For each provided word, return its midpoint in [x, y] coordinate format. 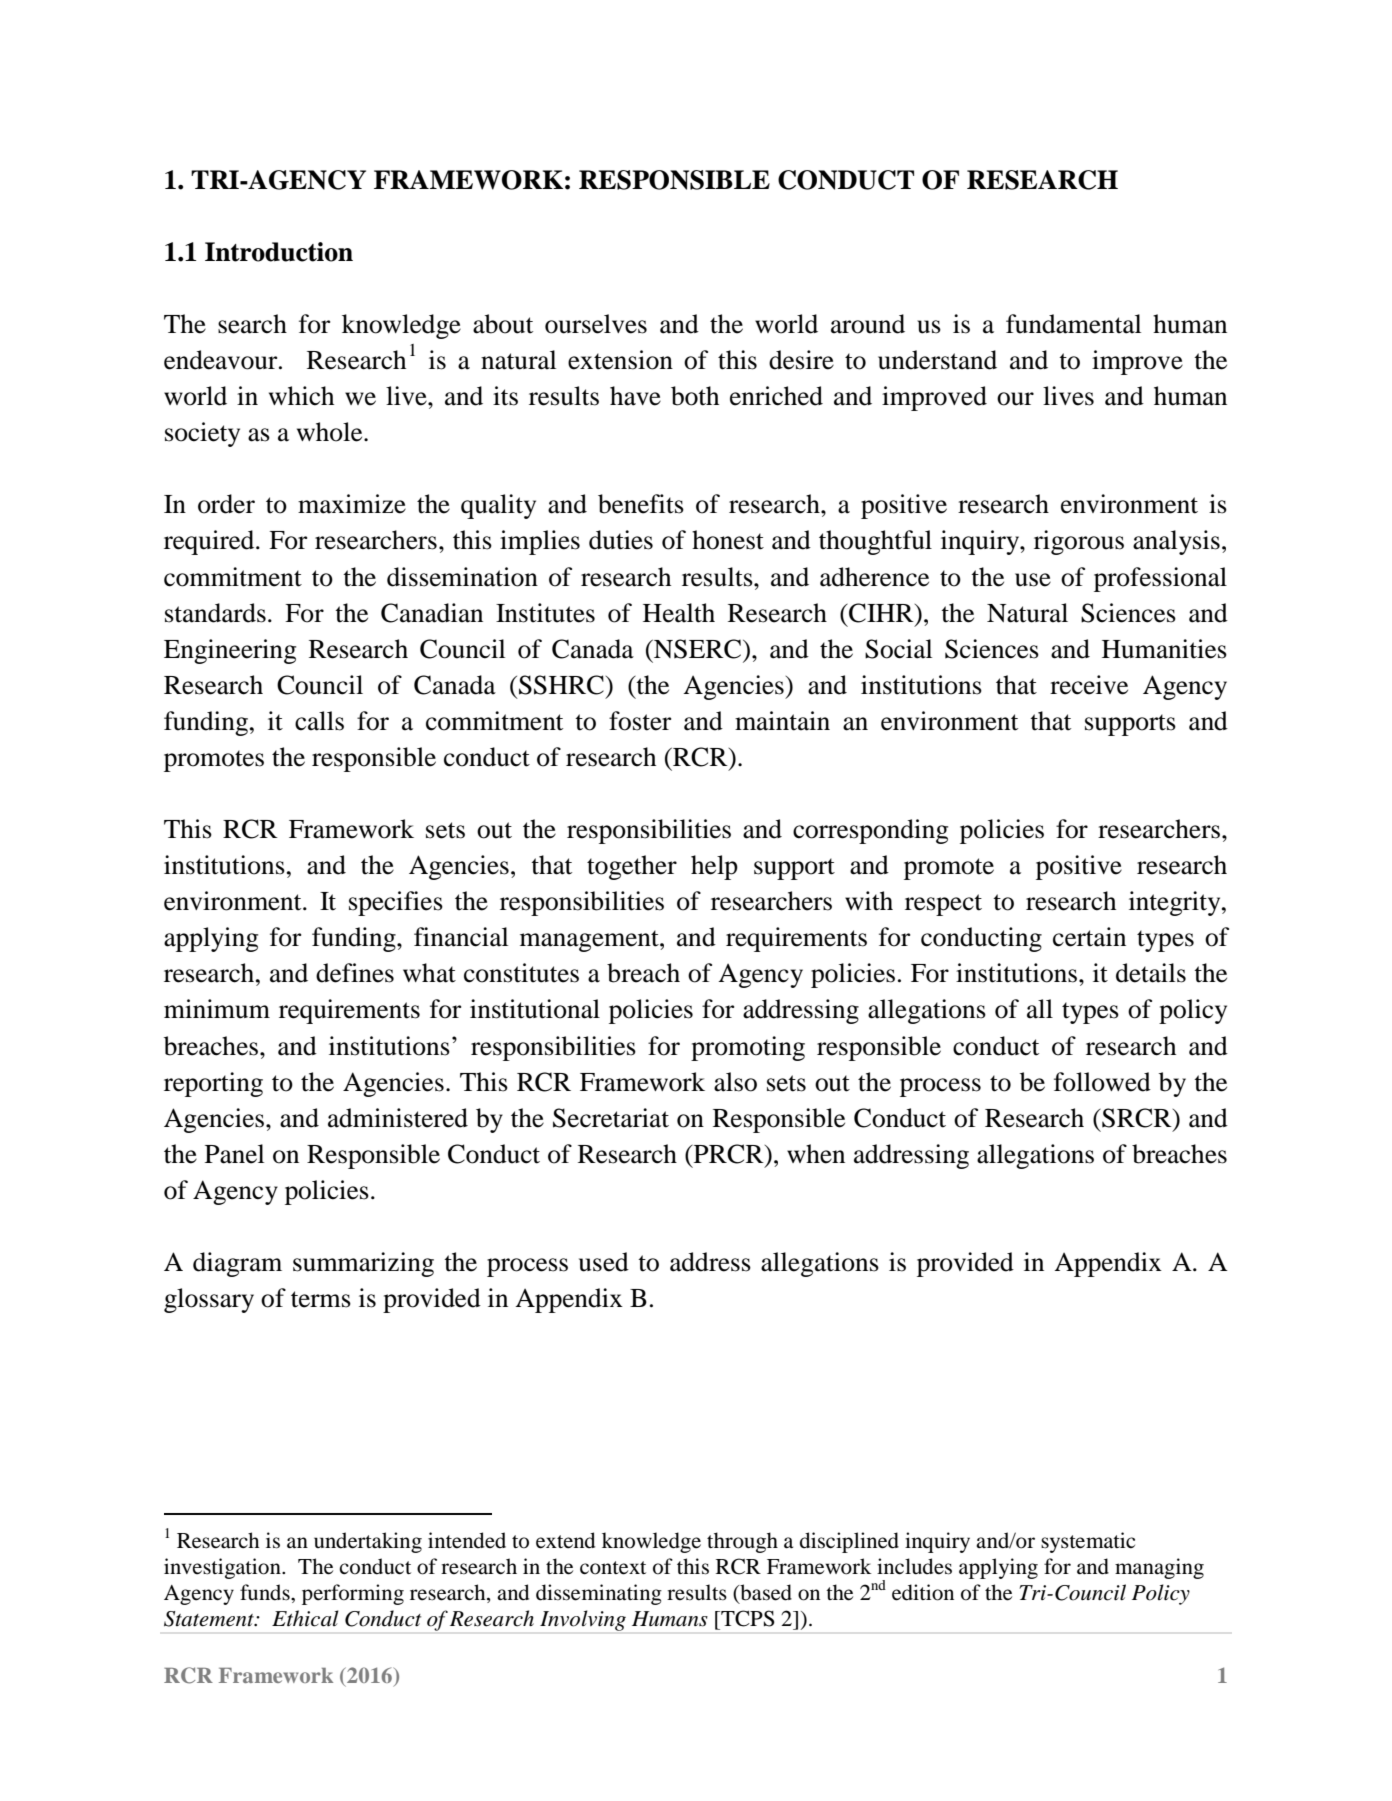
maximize [352, 504]
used [604, 1262]
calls [319, 721]
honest [728, 540]
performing [353, 1594]
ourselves [596, 324]
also [735, 1082]
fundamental [1073, 324]
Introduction [279, 252]
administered [398, 1118]
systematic [1088, 1542]
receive [1089, 685]
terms [321, 1299]
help [714, 867]
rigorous [1079, 542]
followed [1102, 1082]
